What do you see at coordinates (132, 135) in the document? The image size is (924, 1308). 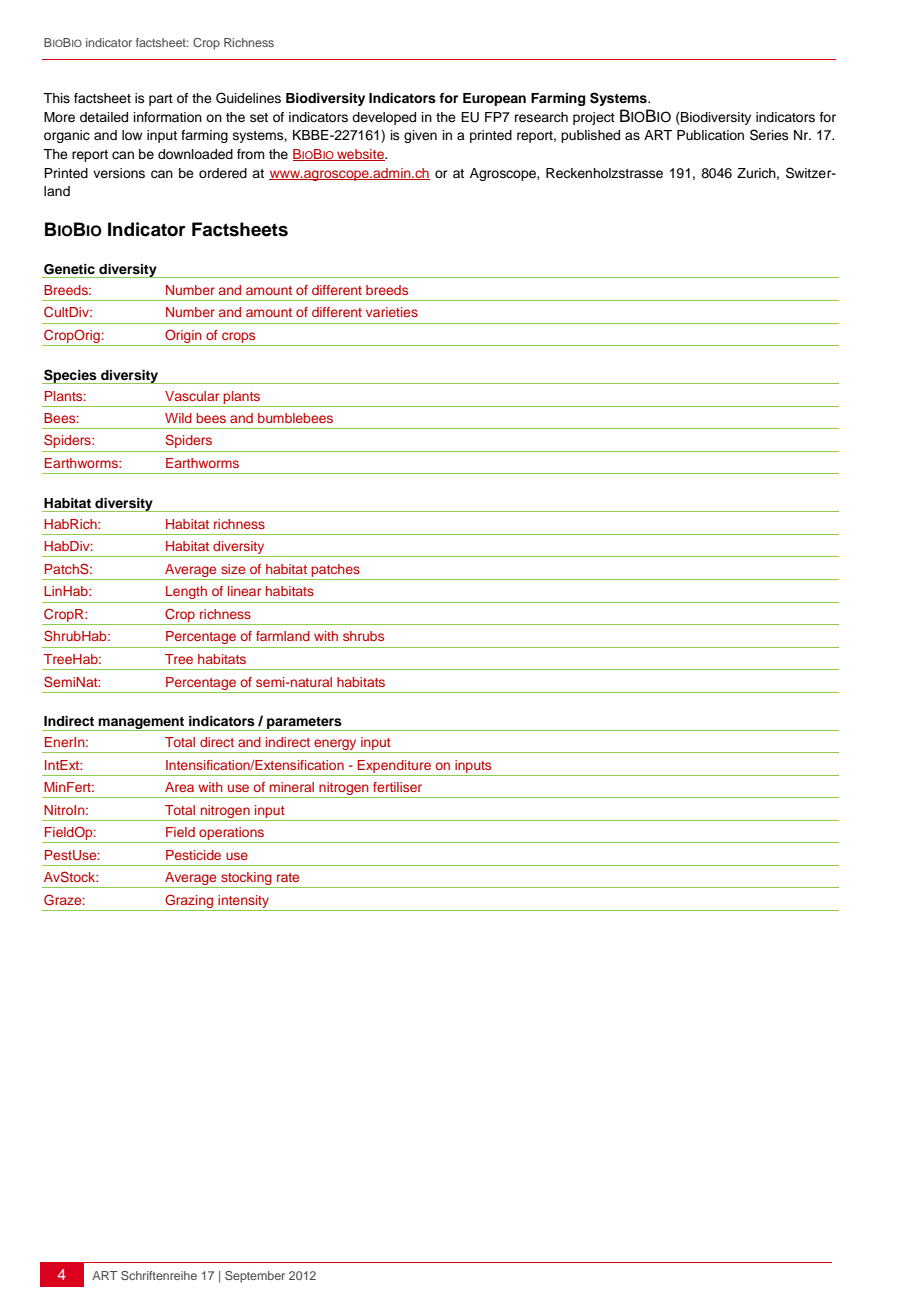 I see `low` at bounding box center [132, 135].
